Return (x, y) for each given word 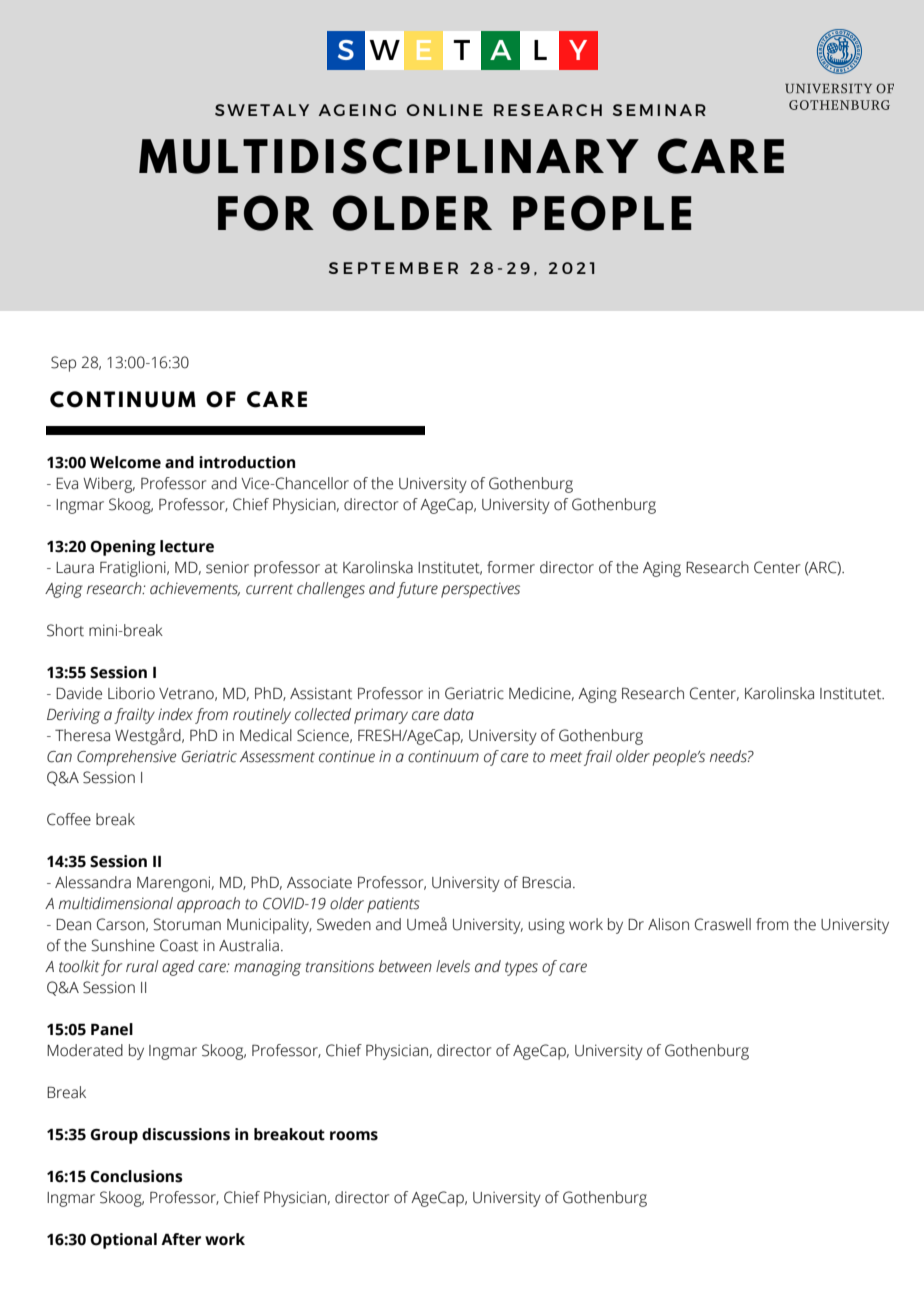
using (547, 926)
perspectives (480, 590)
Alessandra (93, 882)
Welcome (125, 462)
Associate (319, 882)
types (521, 969)
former (511, 567)
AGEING (357, 110)
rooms (354, 1136)
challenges (331, 590)
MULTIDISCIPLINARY (389, 156)
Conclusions (136, 1176)
